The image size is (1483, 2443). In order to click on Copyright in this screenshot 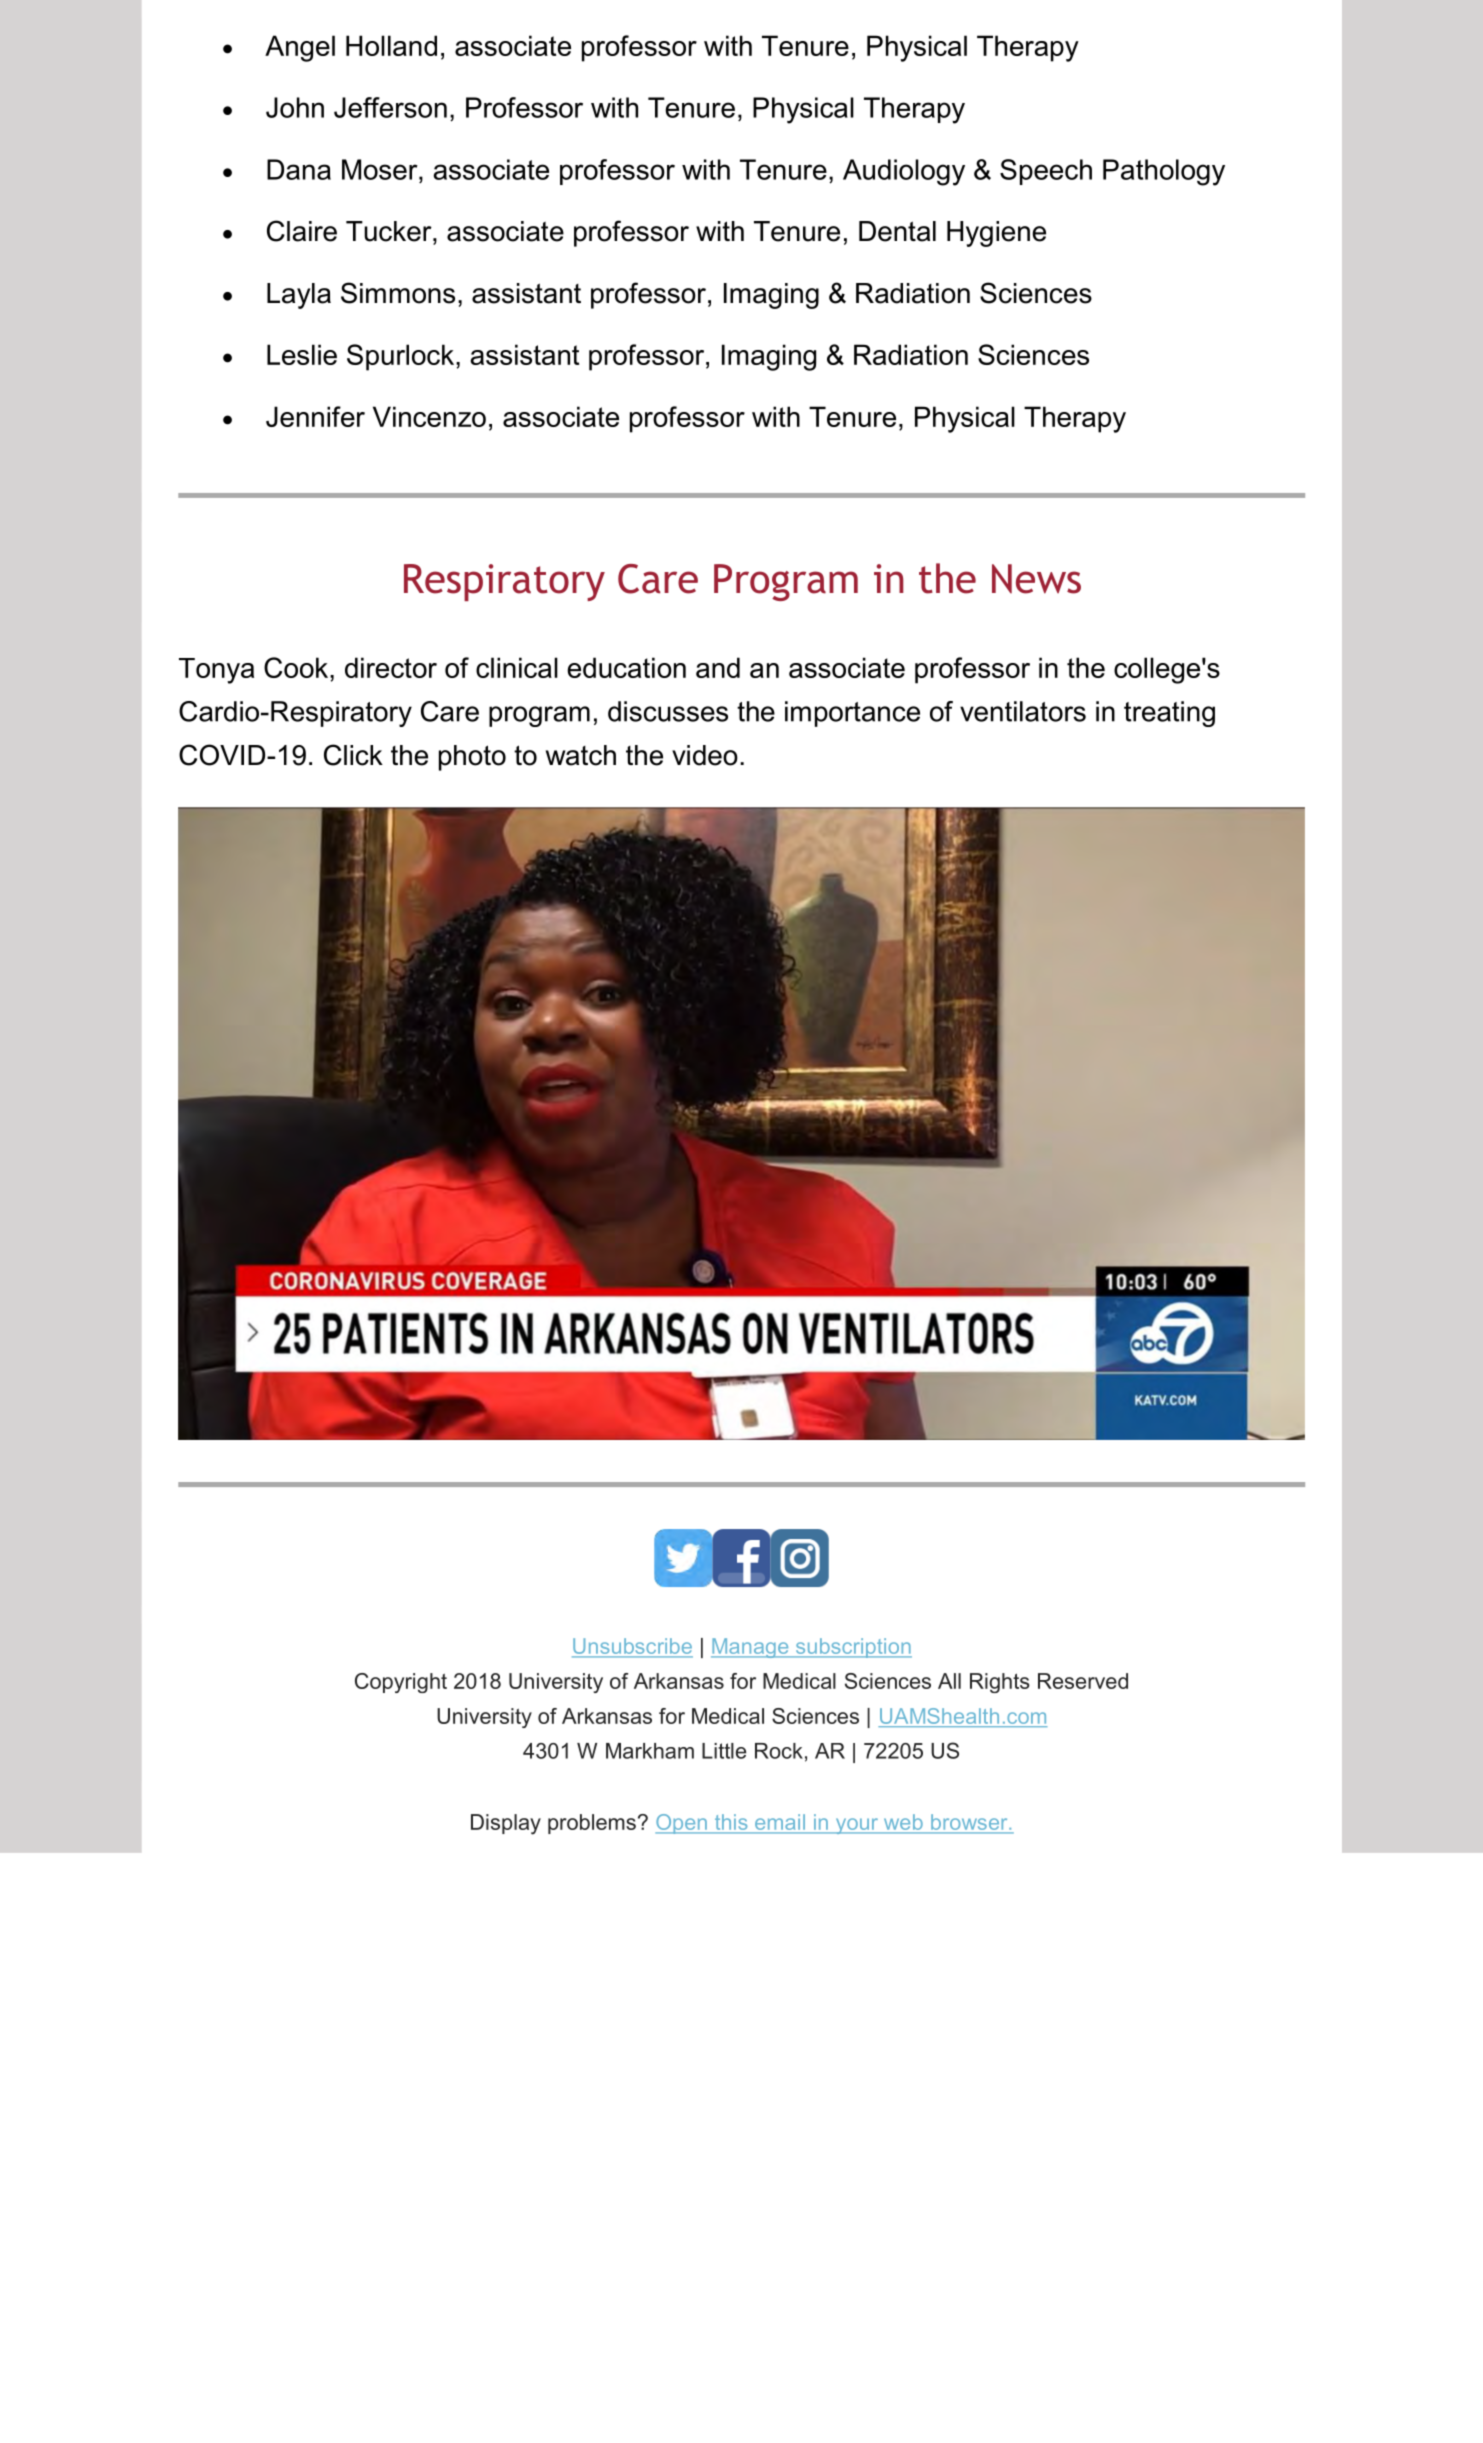, I will do `click(401, 1683)`.
